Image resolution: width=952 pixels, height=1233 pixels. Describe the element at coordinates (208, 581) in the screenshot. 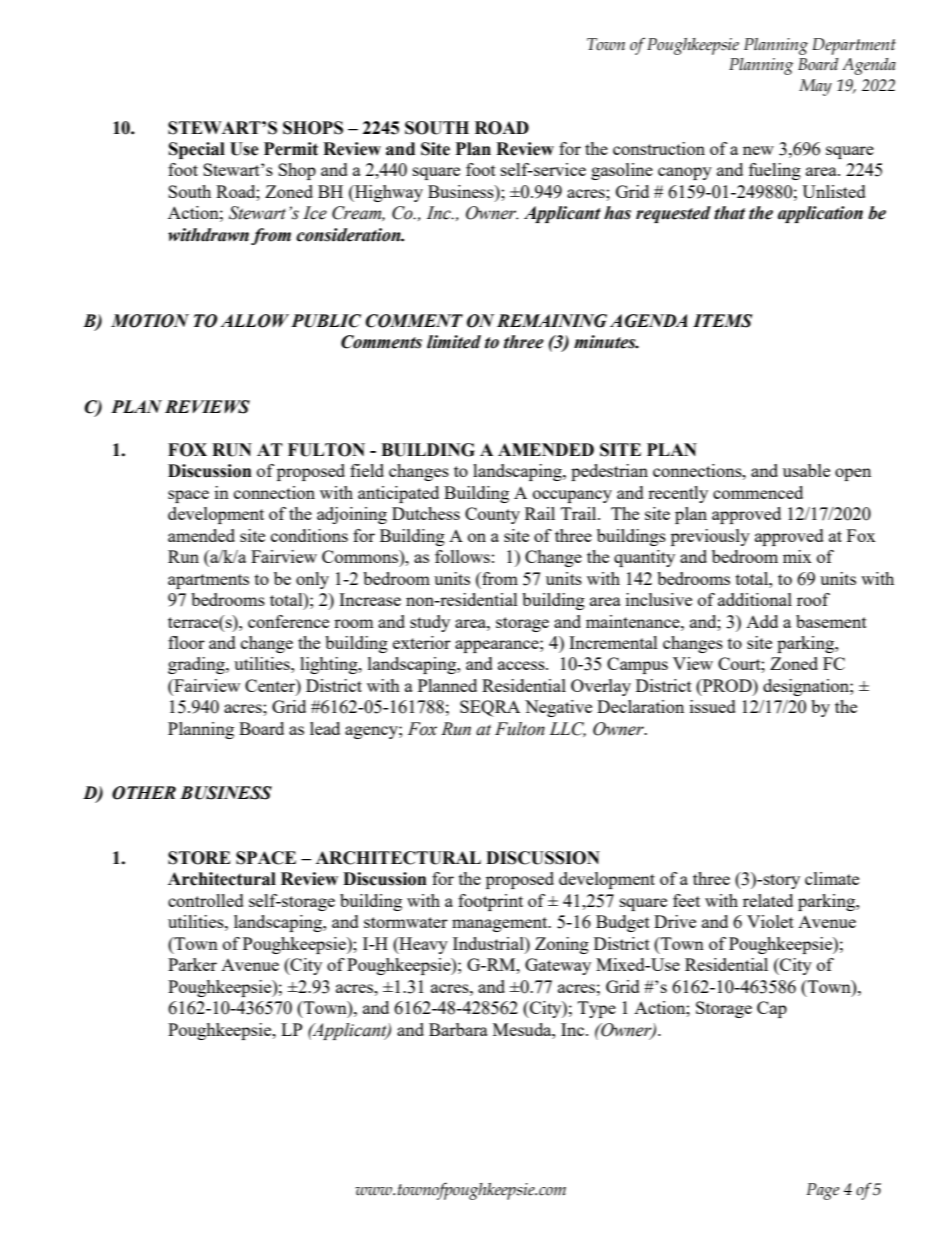

I see `apartments` at that location.
